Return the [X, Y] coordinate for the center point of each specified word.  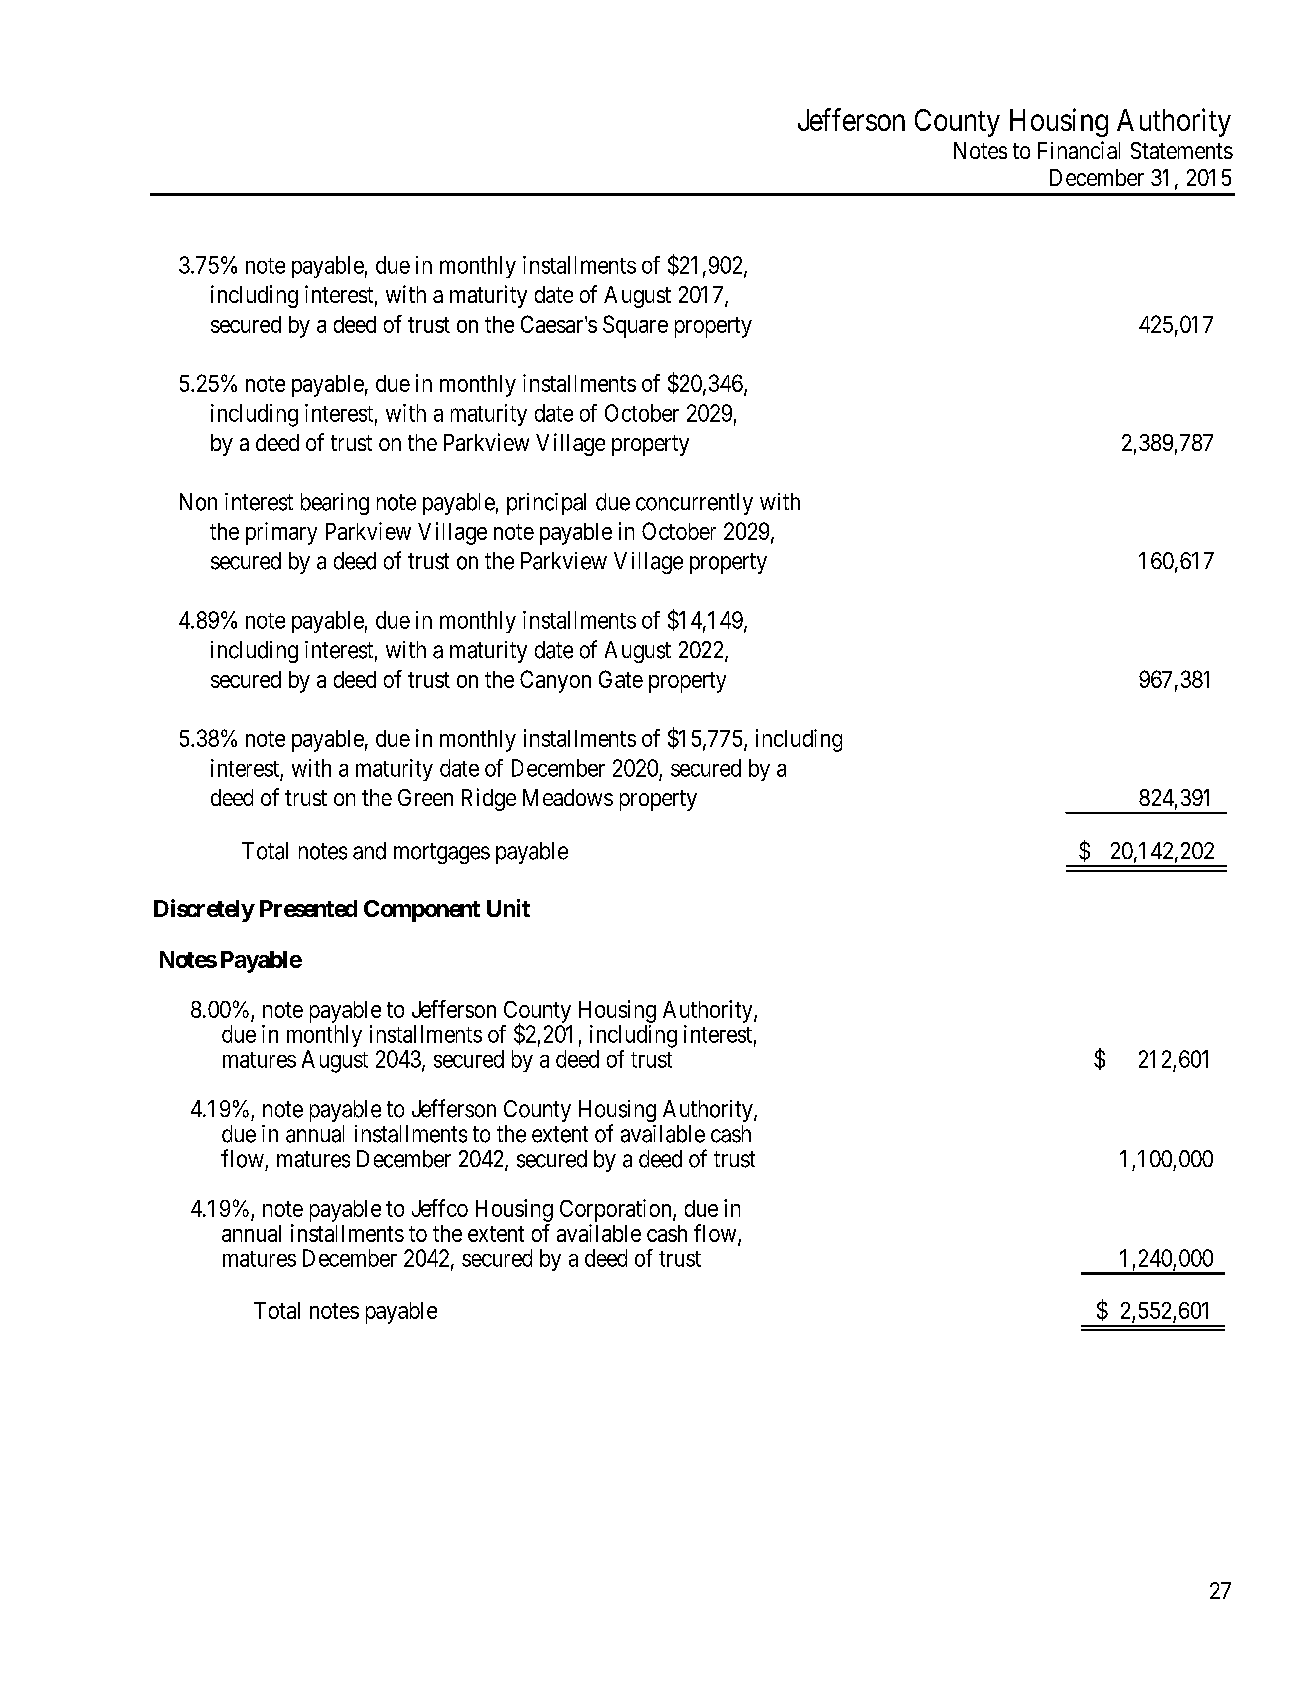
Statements [1182, 150]
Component [422, 911]
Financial [1079, 150]
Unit [508, 908]
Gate [621, 679]
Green [425, 797]
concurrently [694, 504]
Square [635, 326]
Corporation [617, 1210]
